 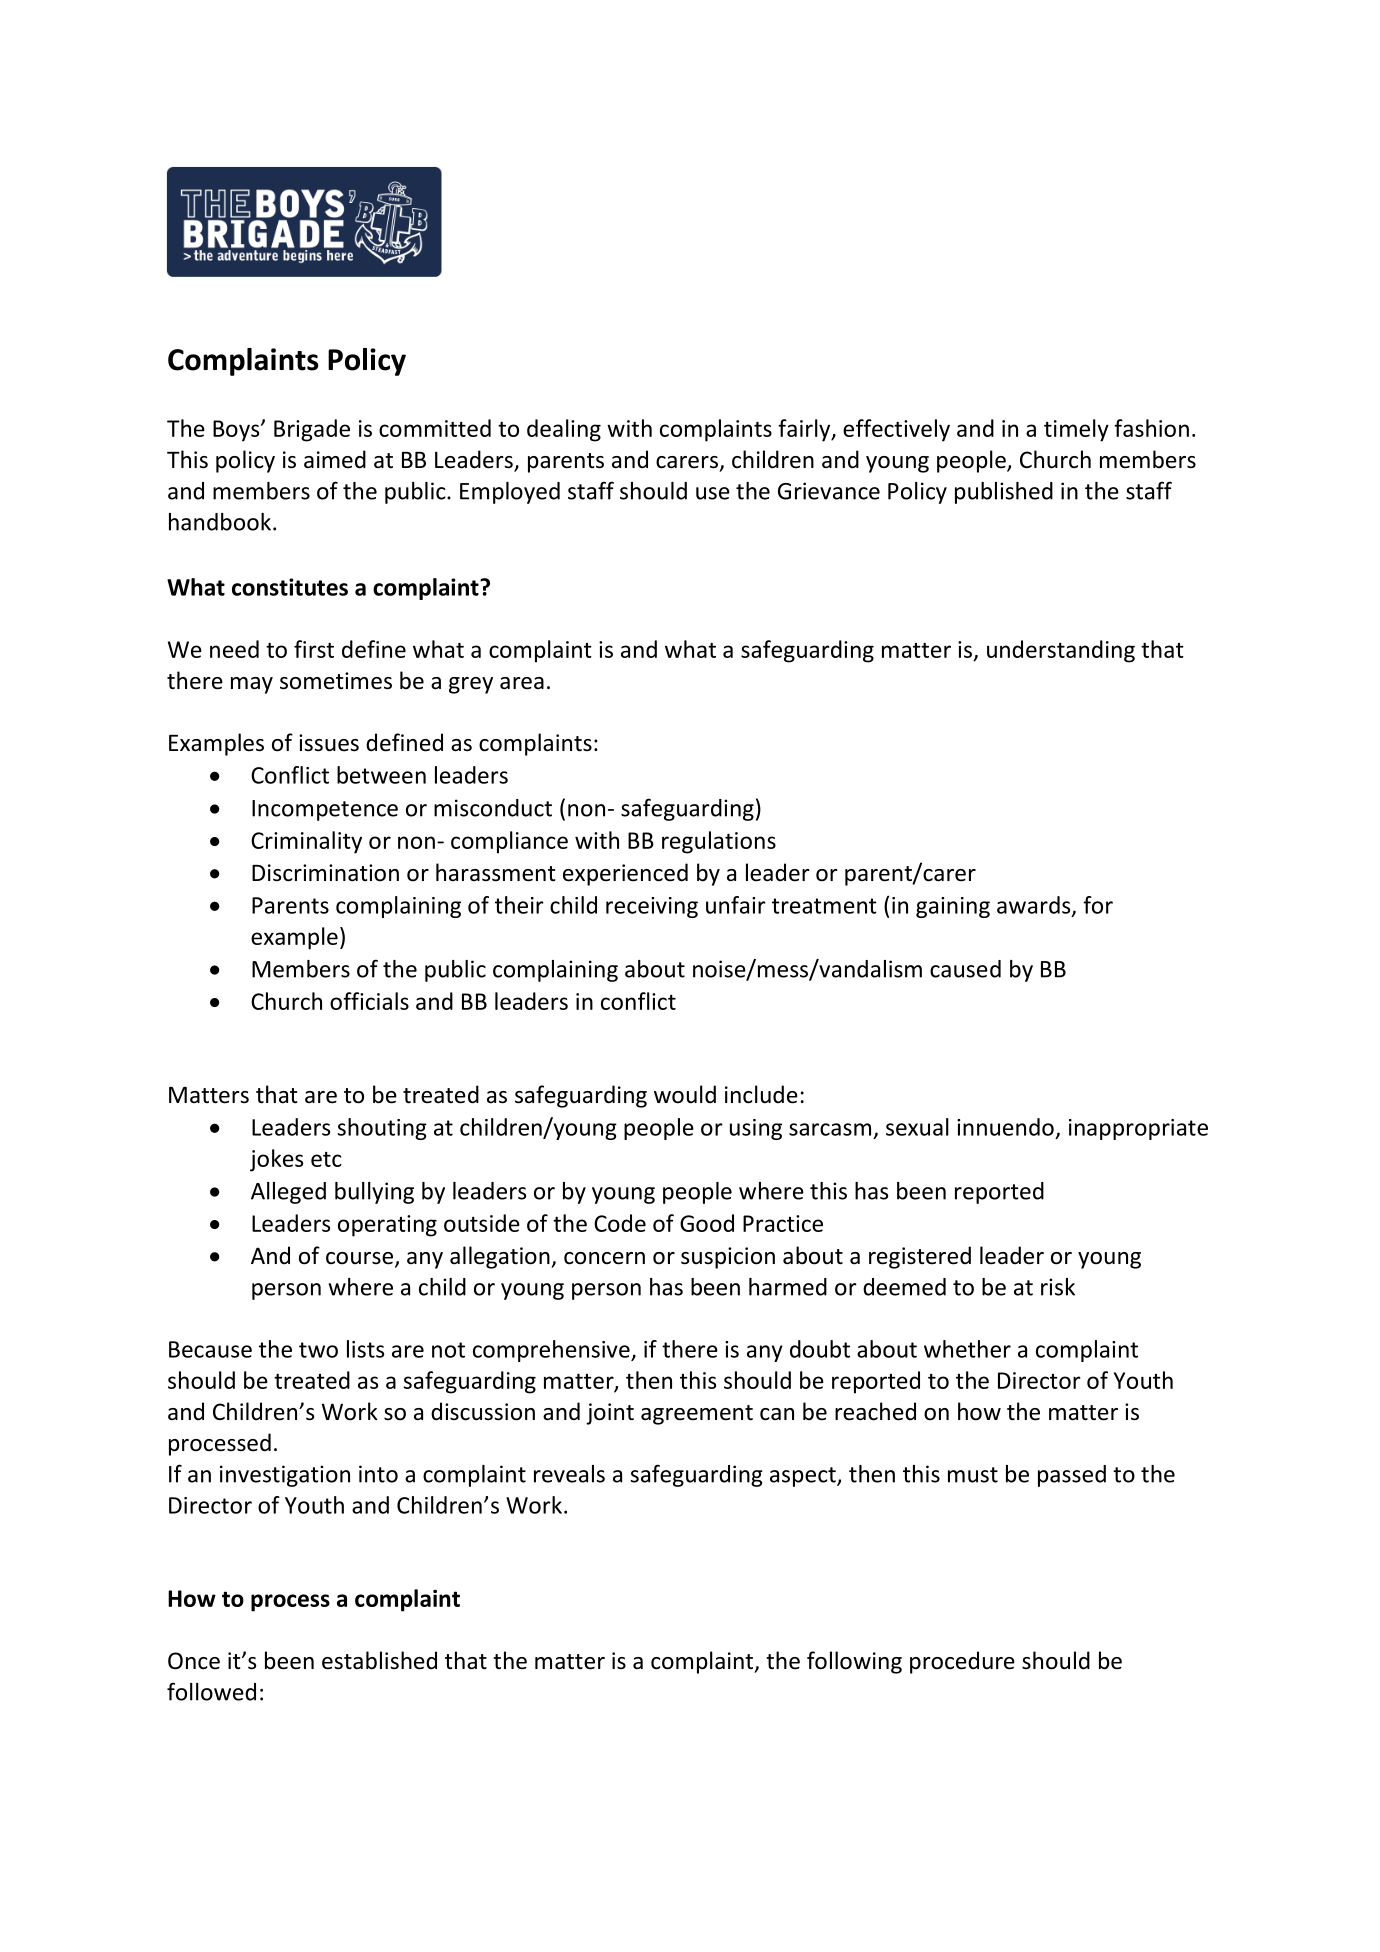 I want to click on would, so click(x=685, y=1094).
